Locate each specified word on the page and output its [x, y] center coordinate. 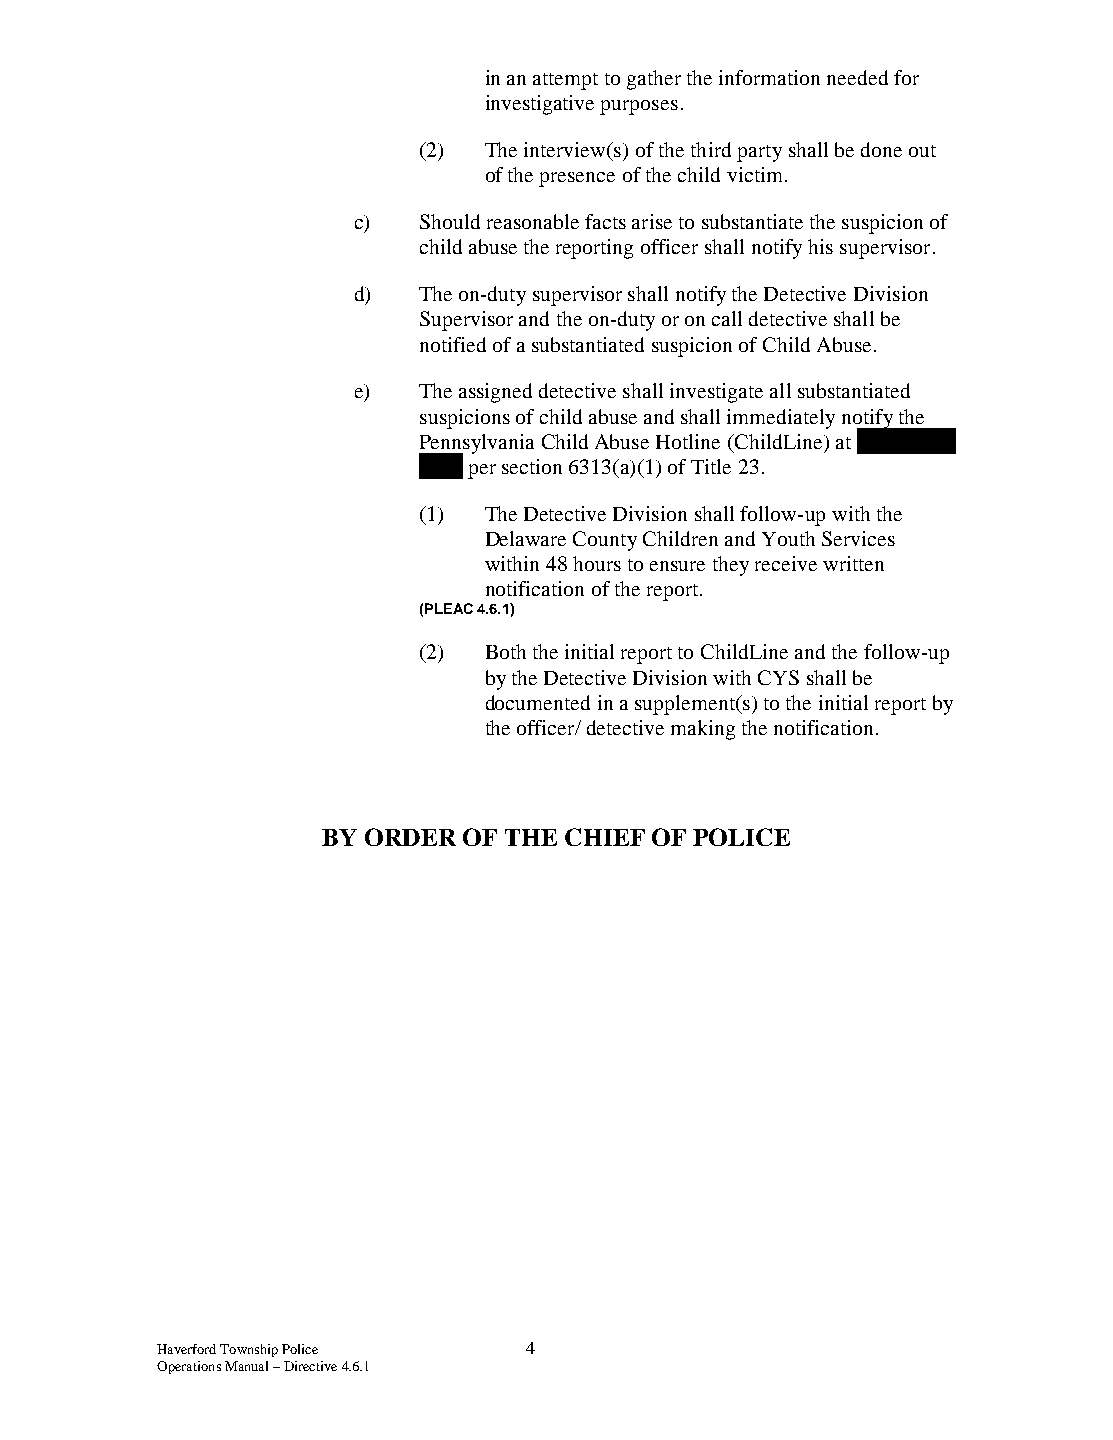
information [769, 77]
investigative [540, 105]
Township [249, 1350]
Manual [246, 1366]
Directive [310, 1366]
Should [450, 221]
